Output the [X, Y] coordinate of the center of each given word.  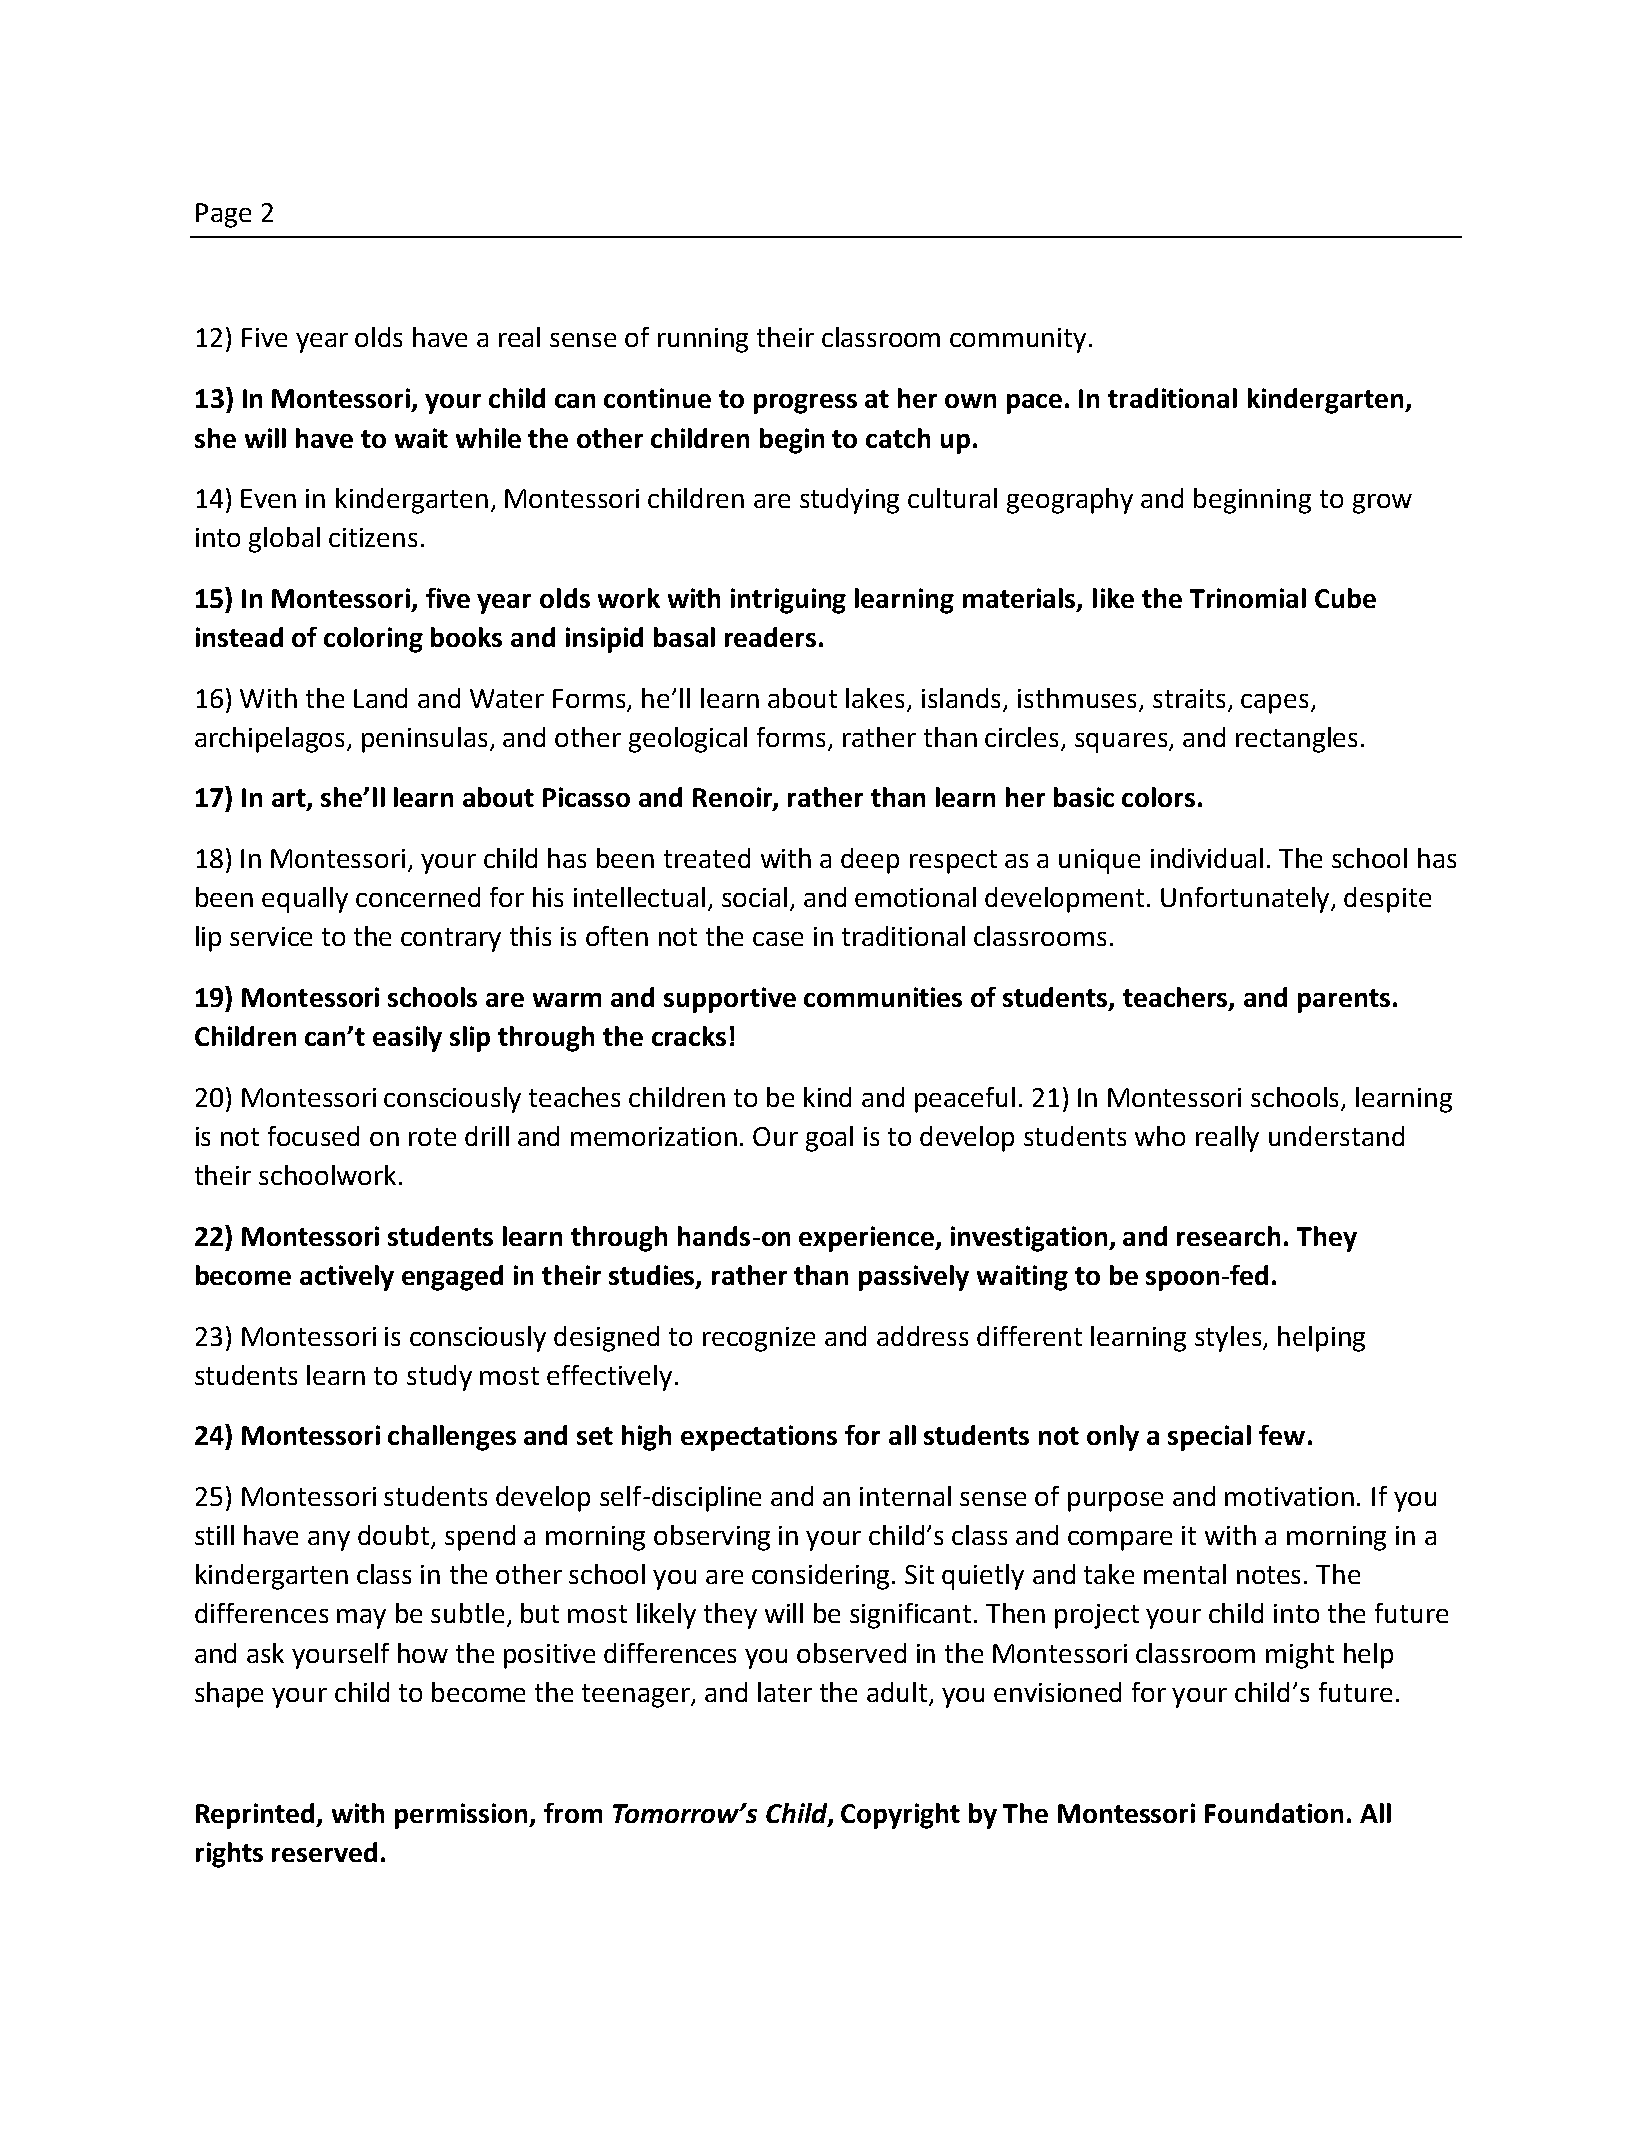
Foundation [1274, 1813]
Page [223, 215]
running [703, 340]
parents [1344, 1001]
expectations [759, 1438]
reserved [324, 1852]
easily [407, 1039]
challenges [452, 1438]
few [1282, 1435]
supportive [730, 1000]
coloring [373, 640]
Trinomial [1248, 598]
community [1018, 340]
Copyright [900, 1816]
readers [770, 637]
